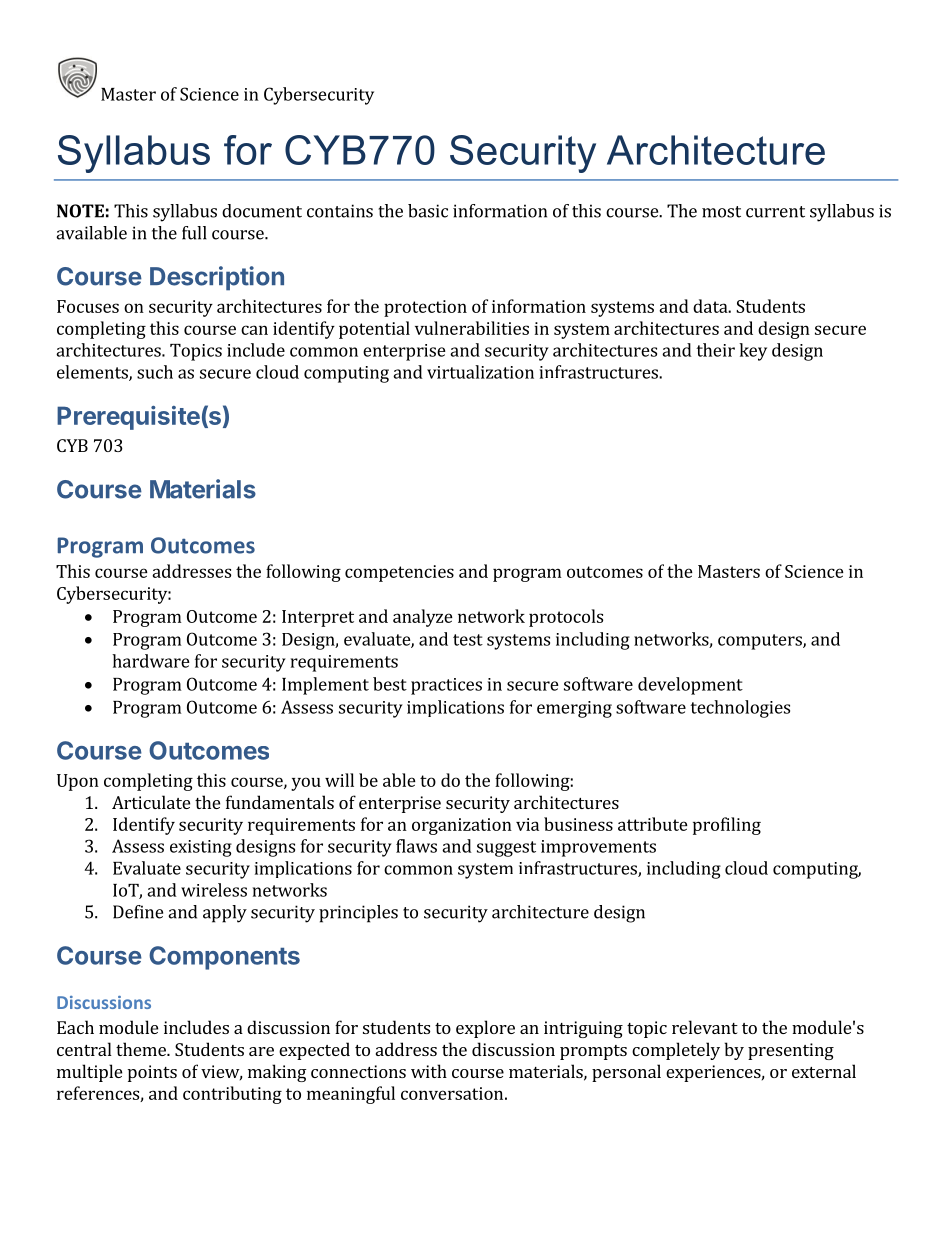 The width and height of the screenshot is (952, 1233). What do you see at coordinates (151, 661) in the screenshot?
I see `hardware` at bounding box center [151, 661].
